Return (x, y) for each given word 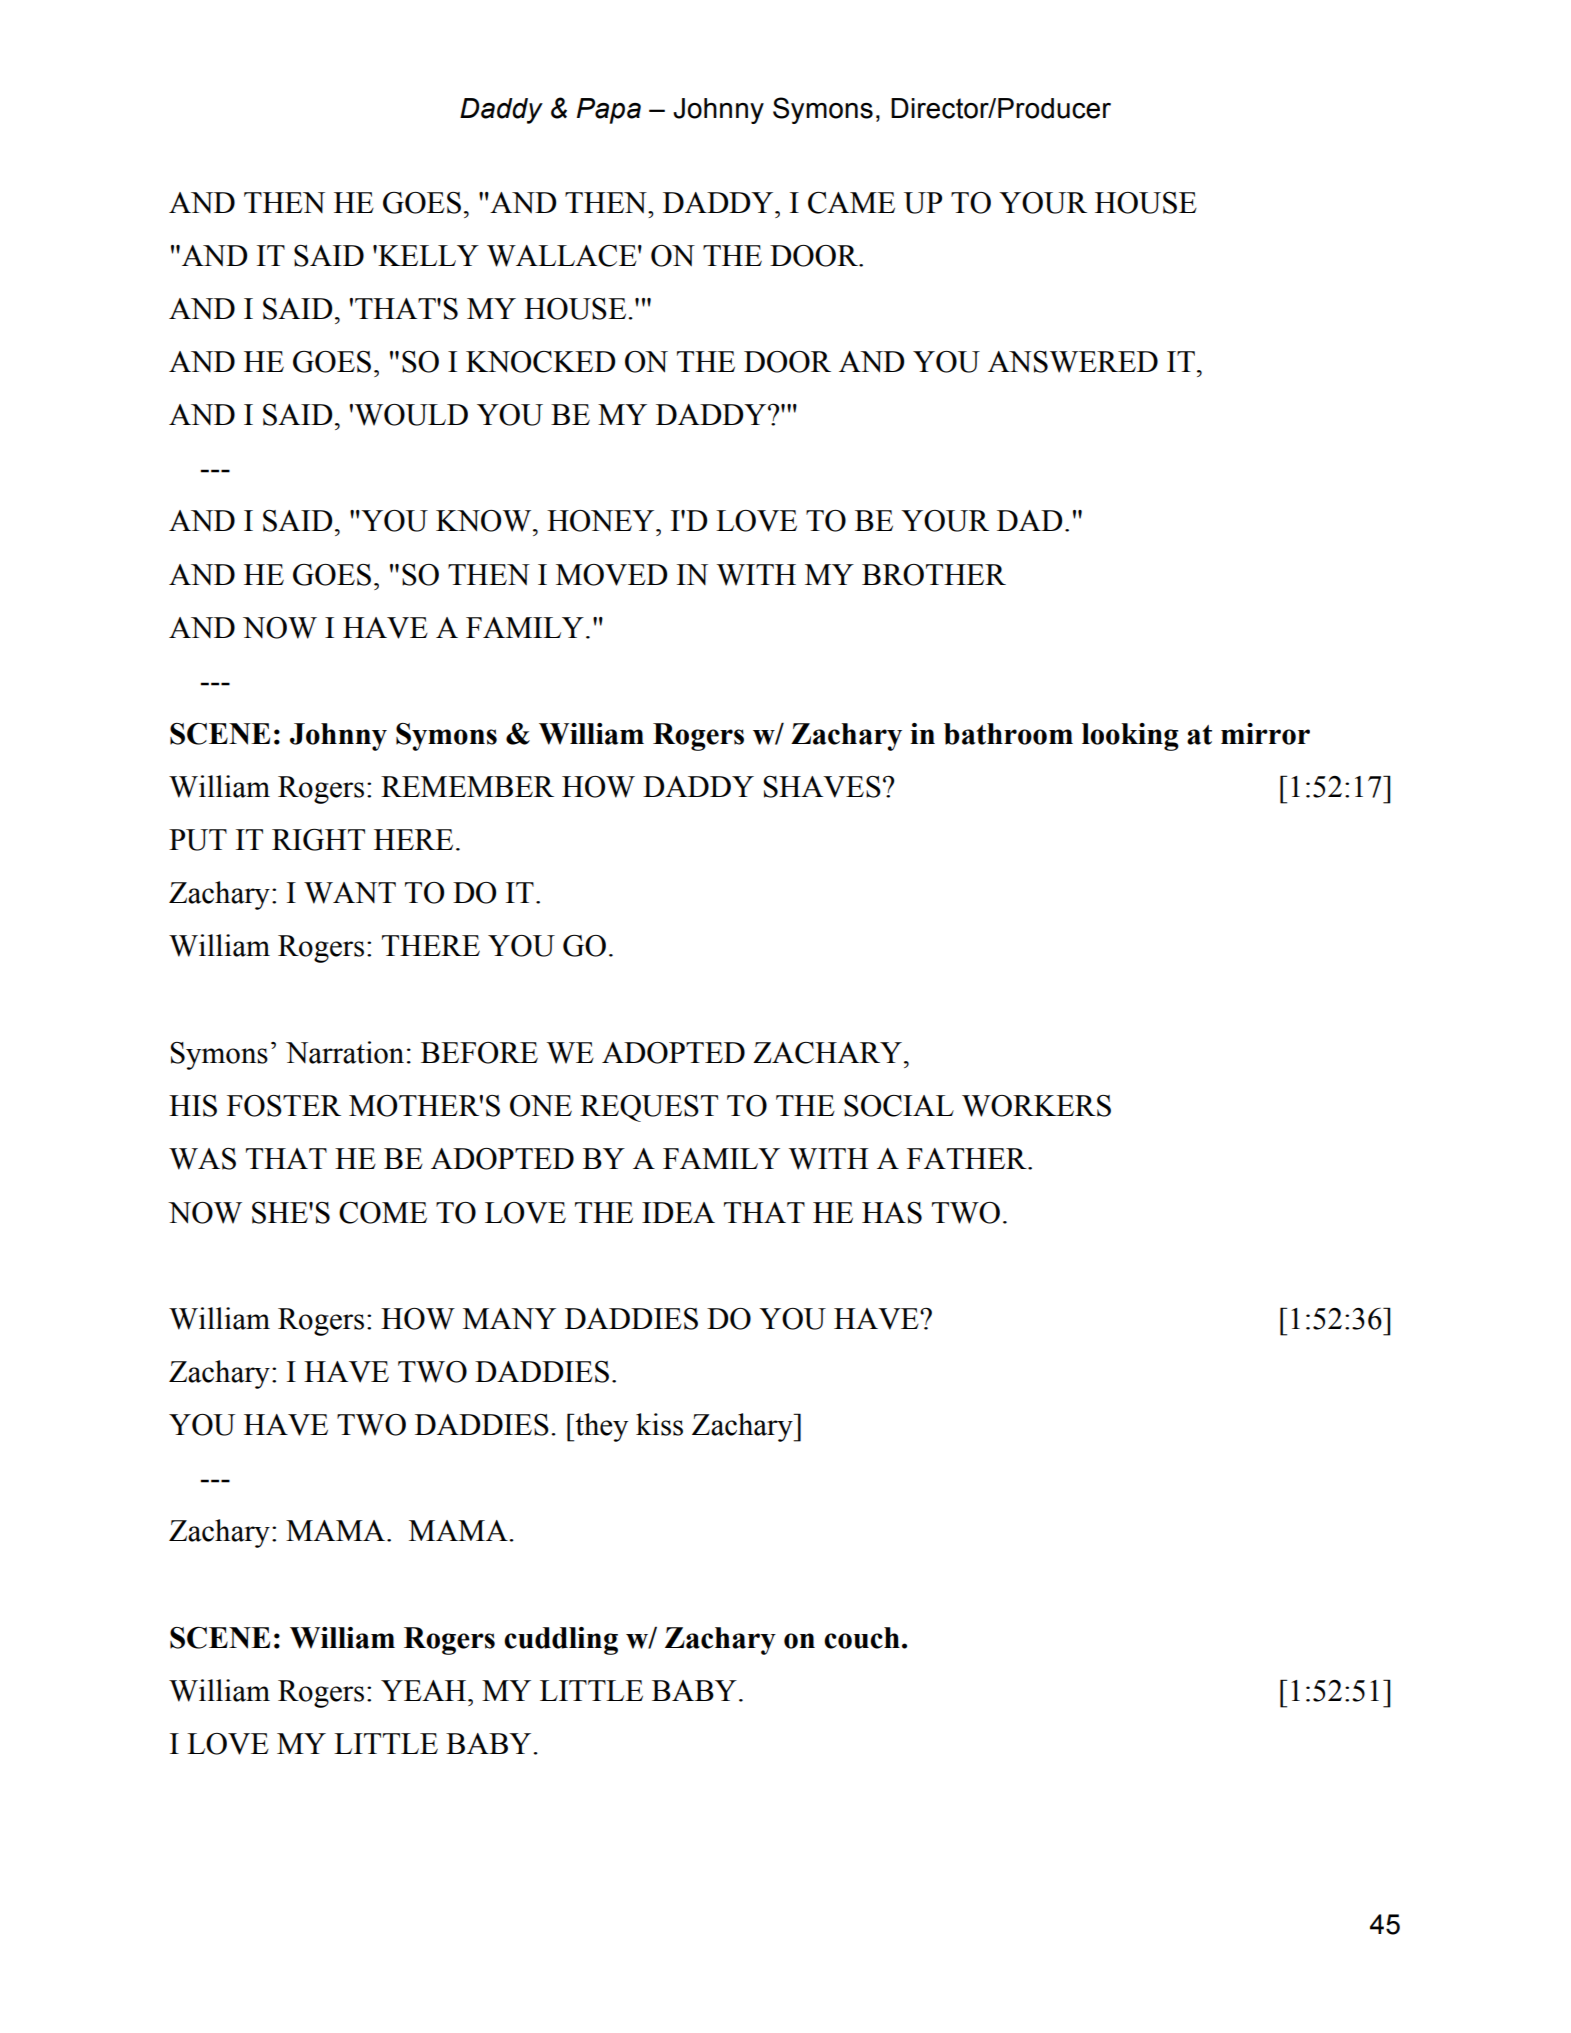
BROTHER (934, 575)
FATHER (968, 1158)
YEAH (425, 1690)
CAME (851, 203)
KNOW (485, 521)
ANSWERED (1073, 362)
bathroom (1008, 734)
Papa (609, 111)
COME (383, 1213)
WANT (350, 893)
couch (862, 1638)
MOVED (611, 575)
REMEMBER (467, 786)
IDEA (678, 1212)
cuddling (561, 1641)
